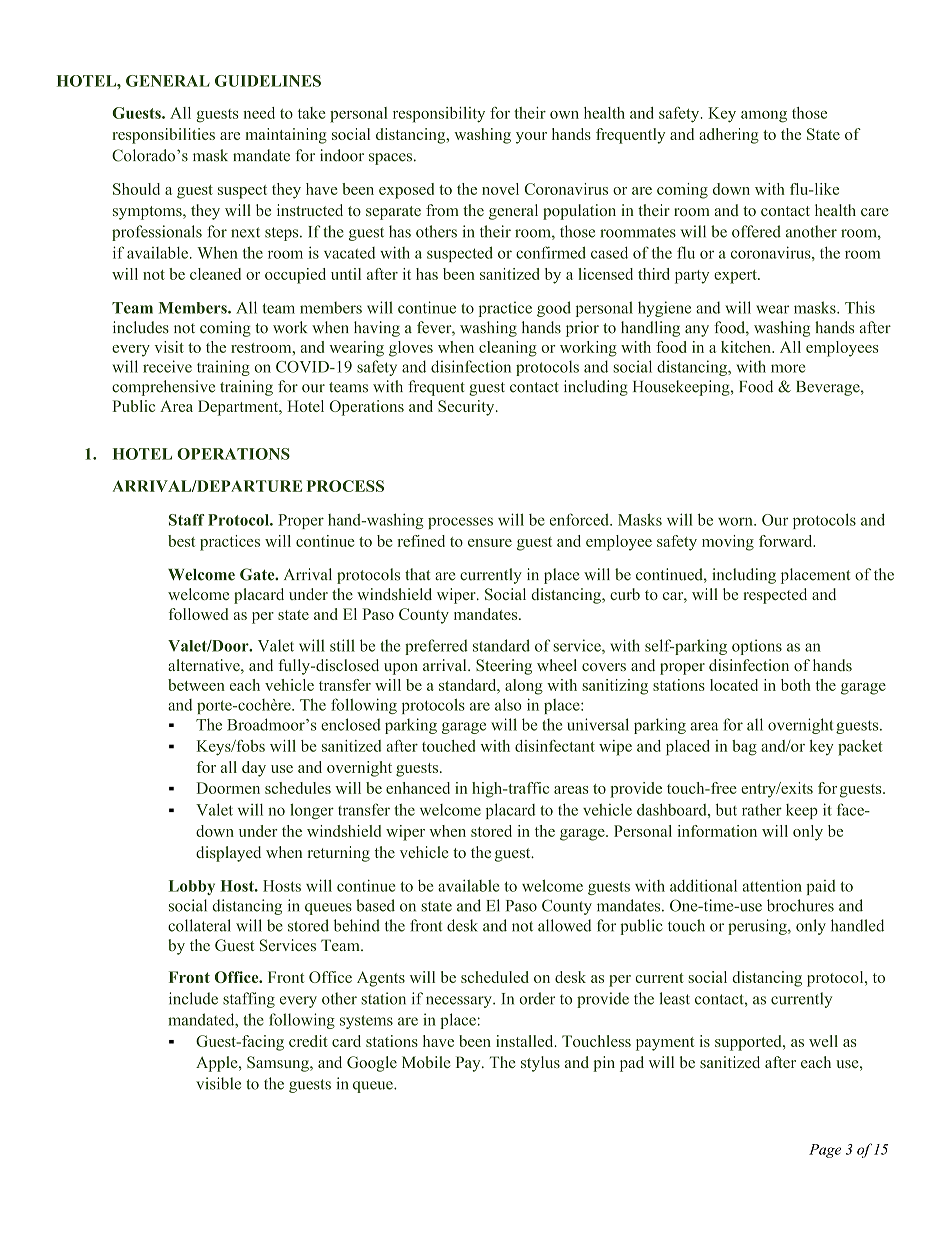 This screenshot has width=952, height=1233. Describe the element at coordinates (764, 117) in the screenshot. I see `among` at that location.
